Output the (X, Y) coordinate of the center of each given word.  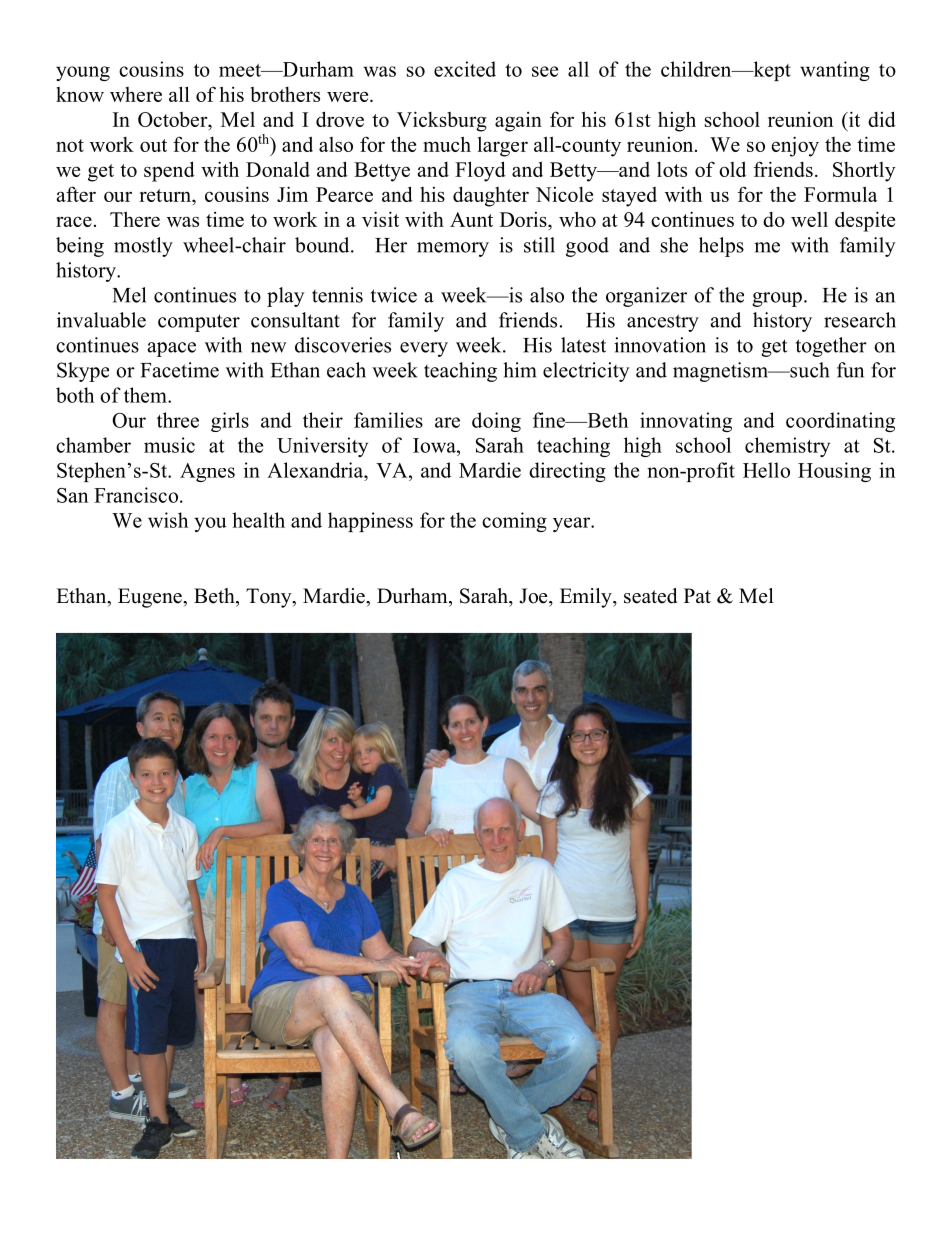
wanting (835, 71)
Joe (534, 596)
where (136, 94)
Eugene (151, 598)
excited (465, 69)
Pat (697, 595)
